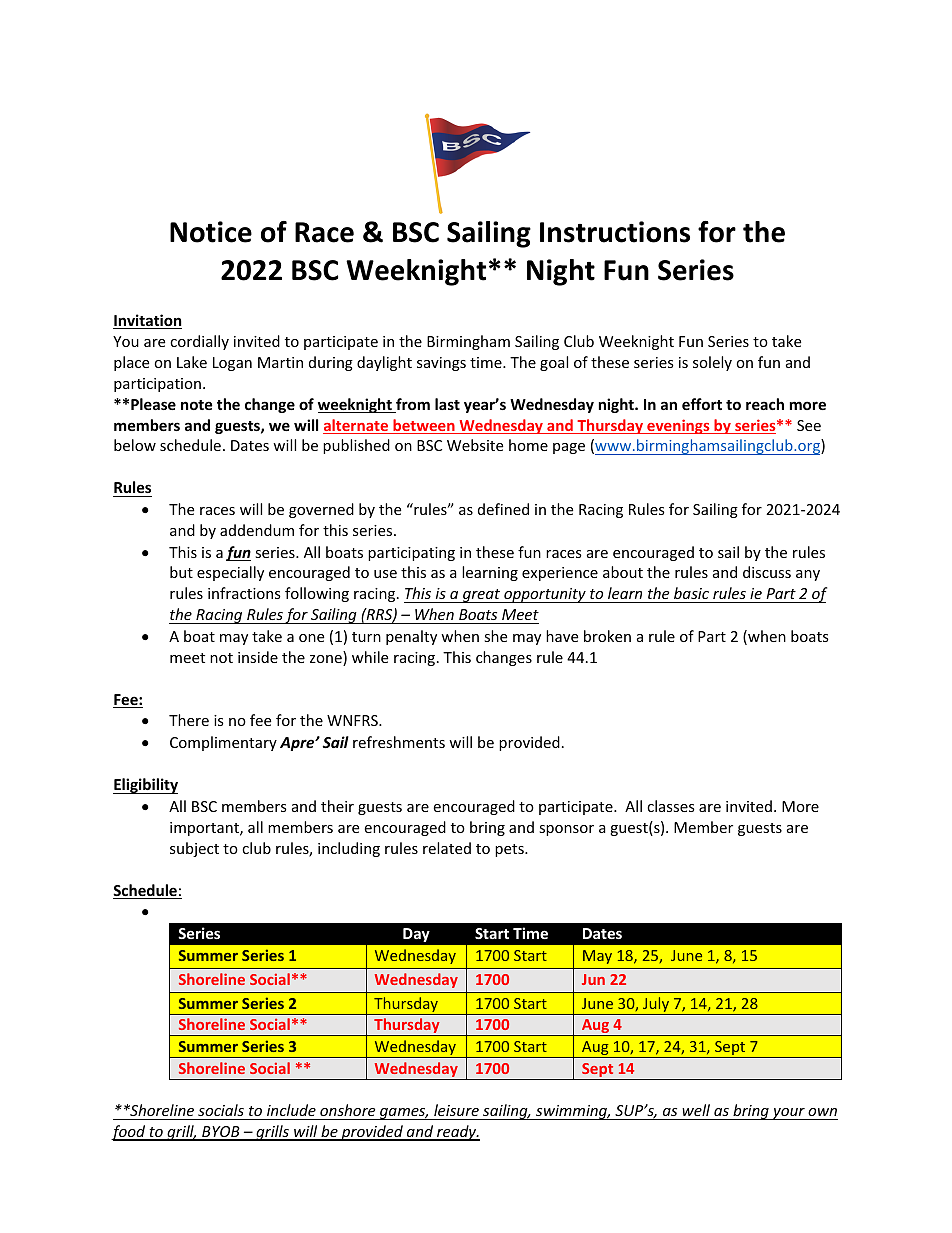 The height and width of the image is (1233, 952). I want to click on inside, so click(258, 657).
